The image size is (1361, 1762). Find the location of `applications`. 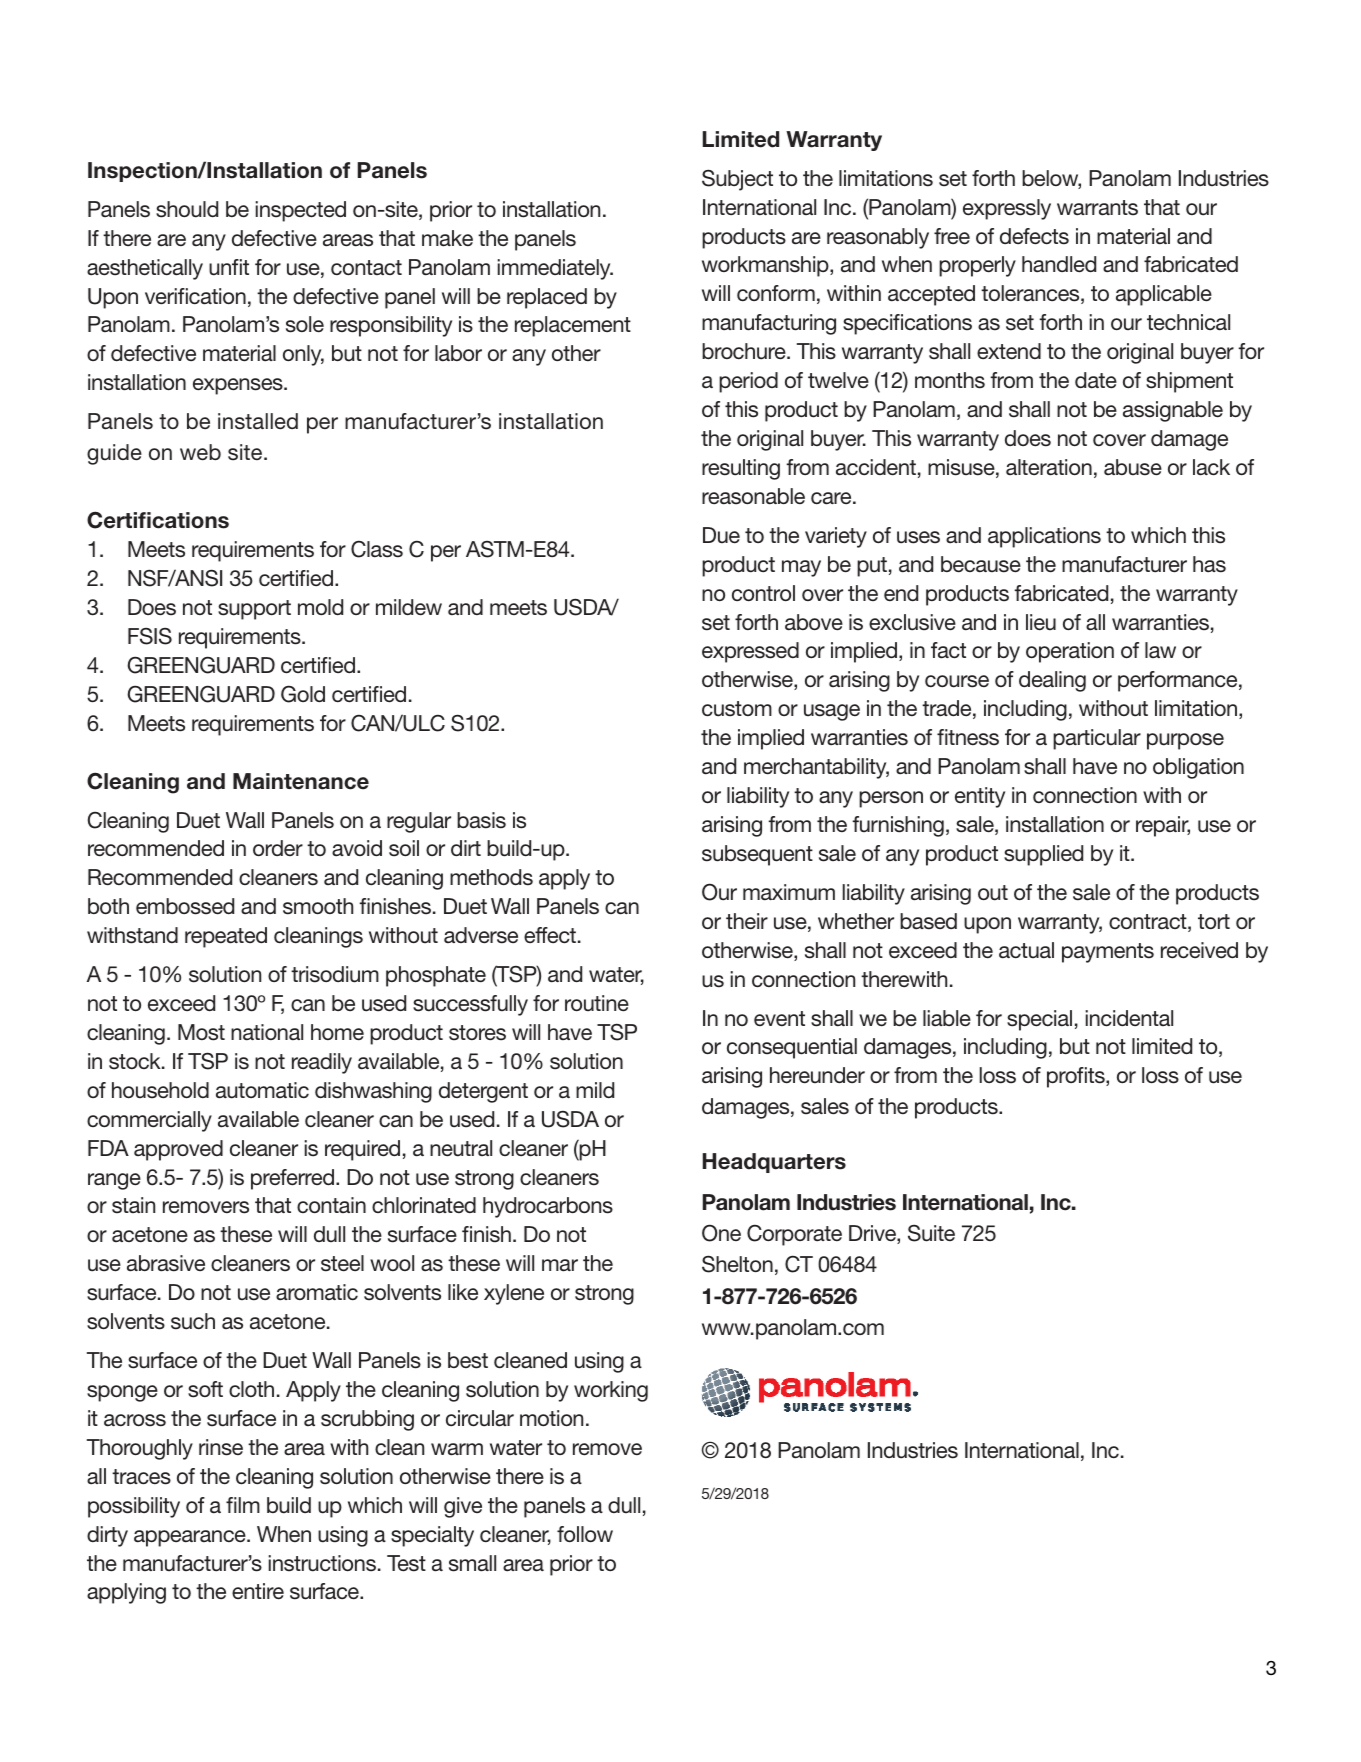

applications is located at coordinates (1044, 537).
